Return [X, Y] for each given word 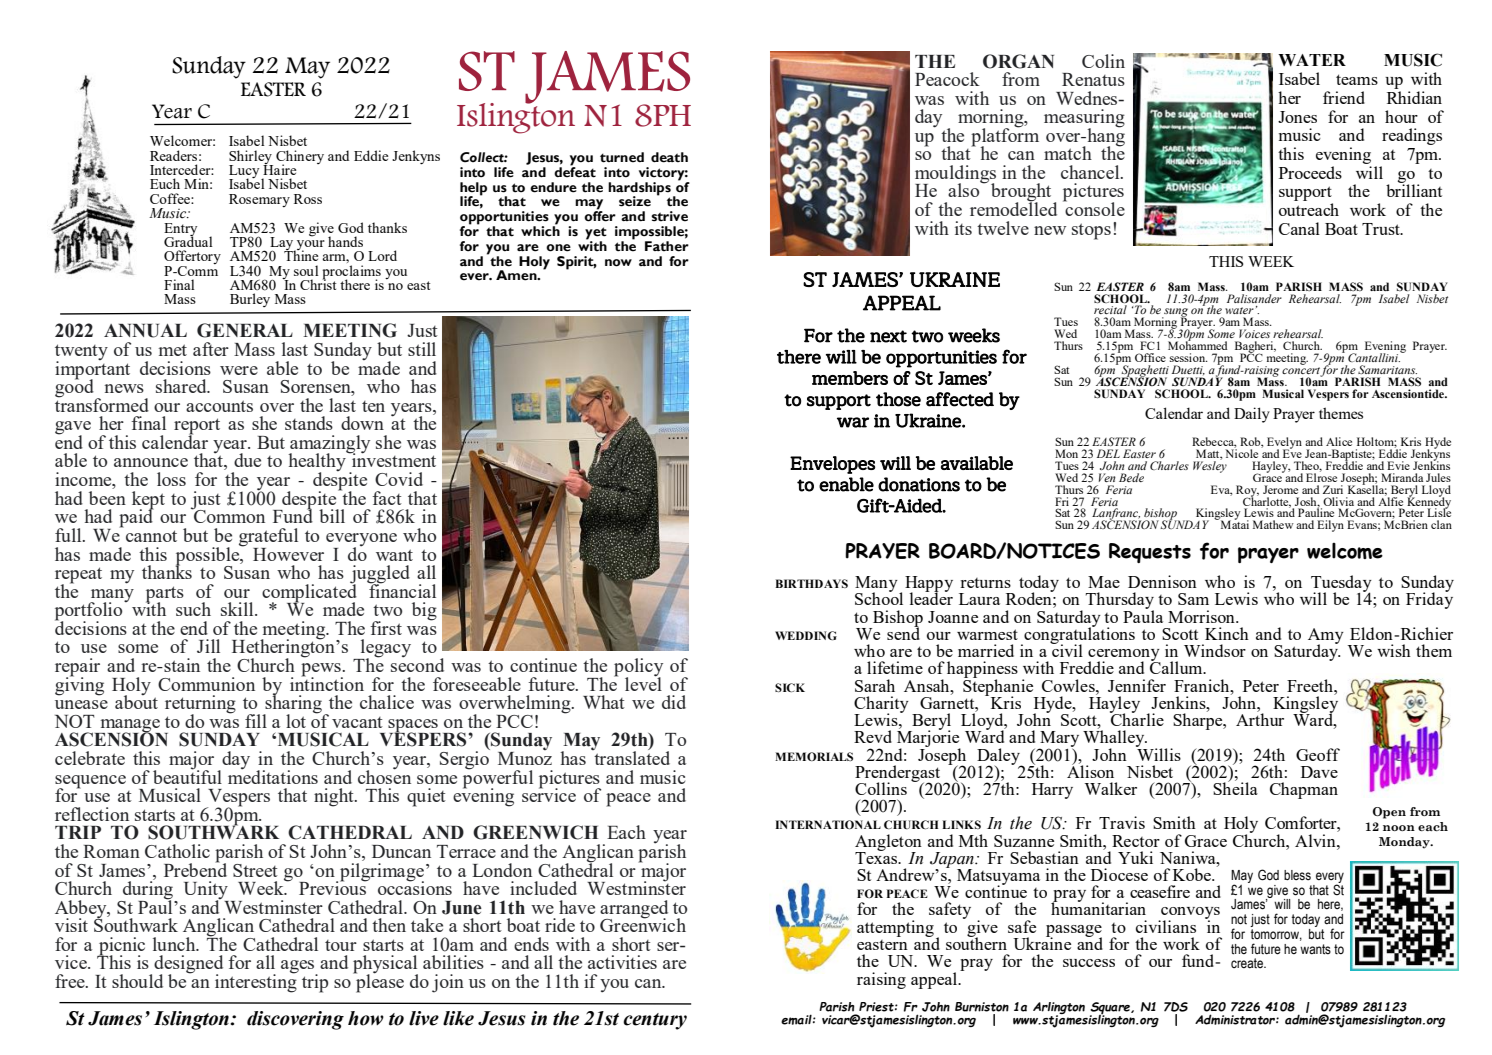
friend [1344, 97]
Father [667, 246]
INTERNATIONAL [828, 824]
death [669, 157]
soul [306, 270]
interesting [256, 982]
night [335, 797]
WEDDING [806, 635]
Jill [208, 646]
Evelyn [1284, 444]
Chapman [1304, 790]
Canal [1299, 228]
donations [919, 484]
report [197, 427]
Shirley [251, 158]
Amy [1326, 637]
